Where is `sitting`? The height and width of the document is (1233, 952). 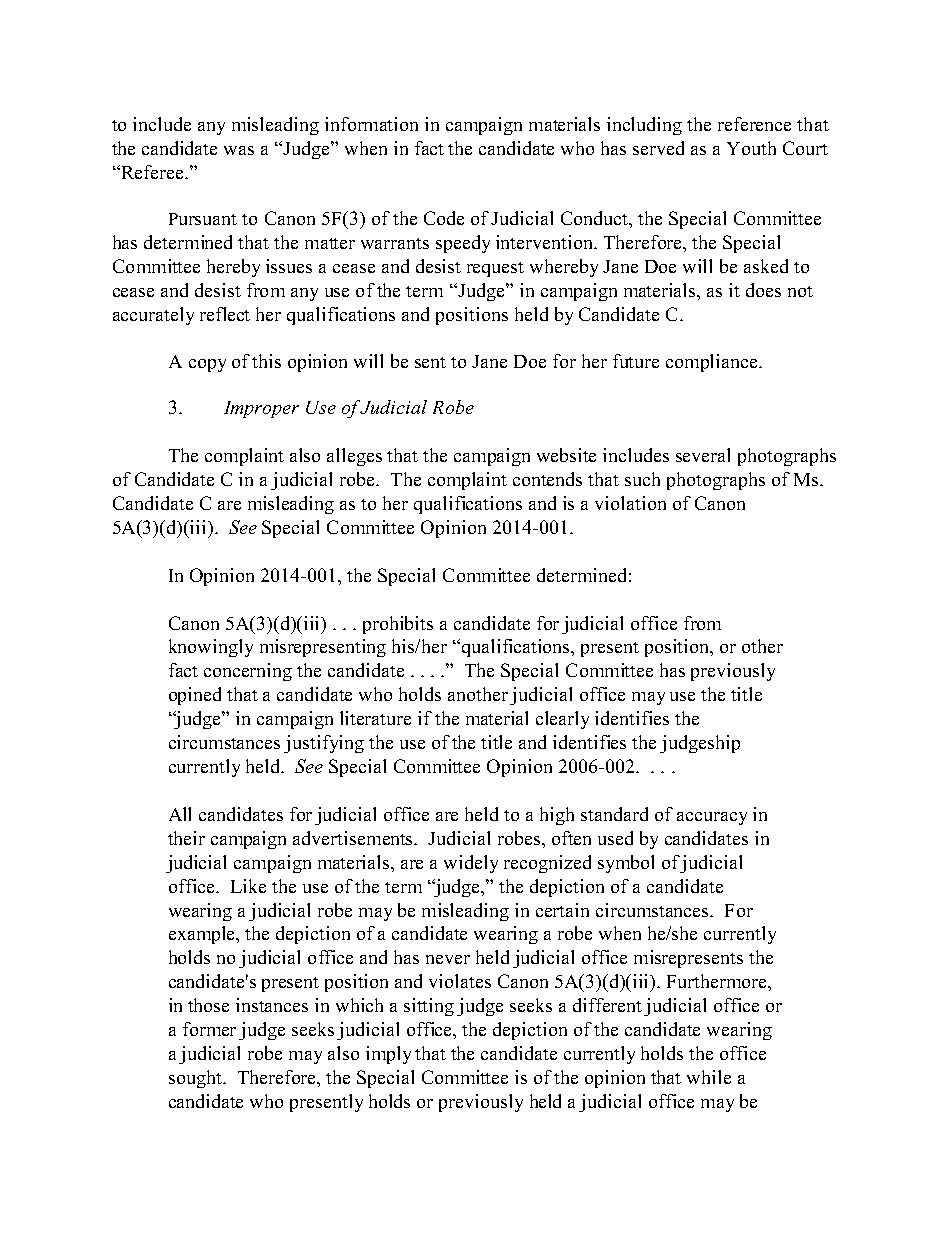
sitting is located at coordinates (429, 1007).
